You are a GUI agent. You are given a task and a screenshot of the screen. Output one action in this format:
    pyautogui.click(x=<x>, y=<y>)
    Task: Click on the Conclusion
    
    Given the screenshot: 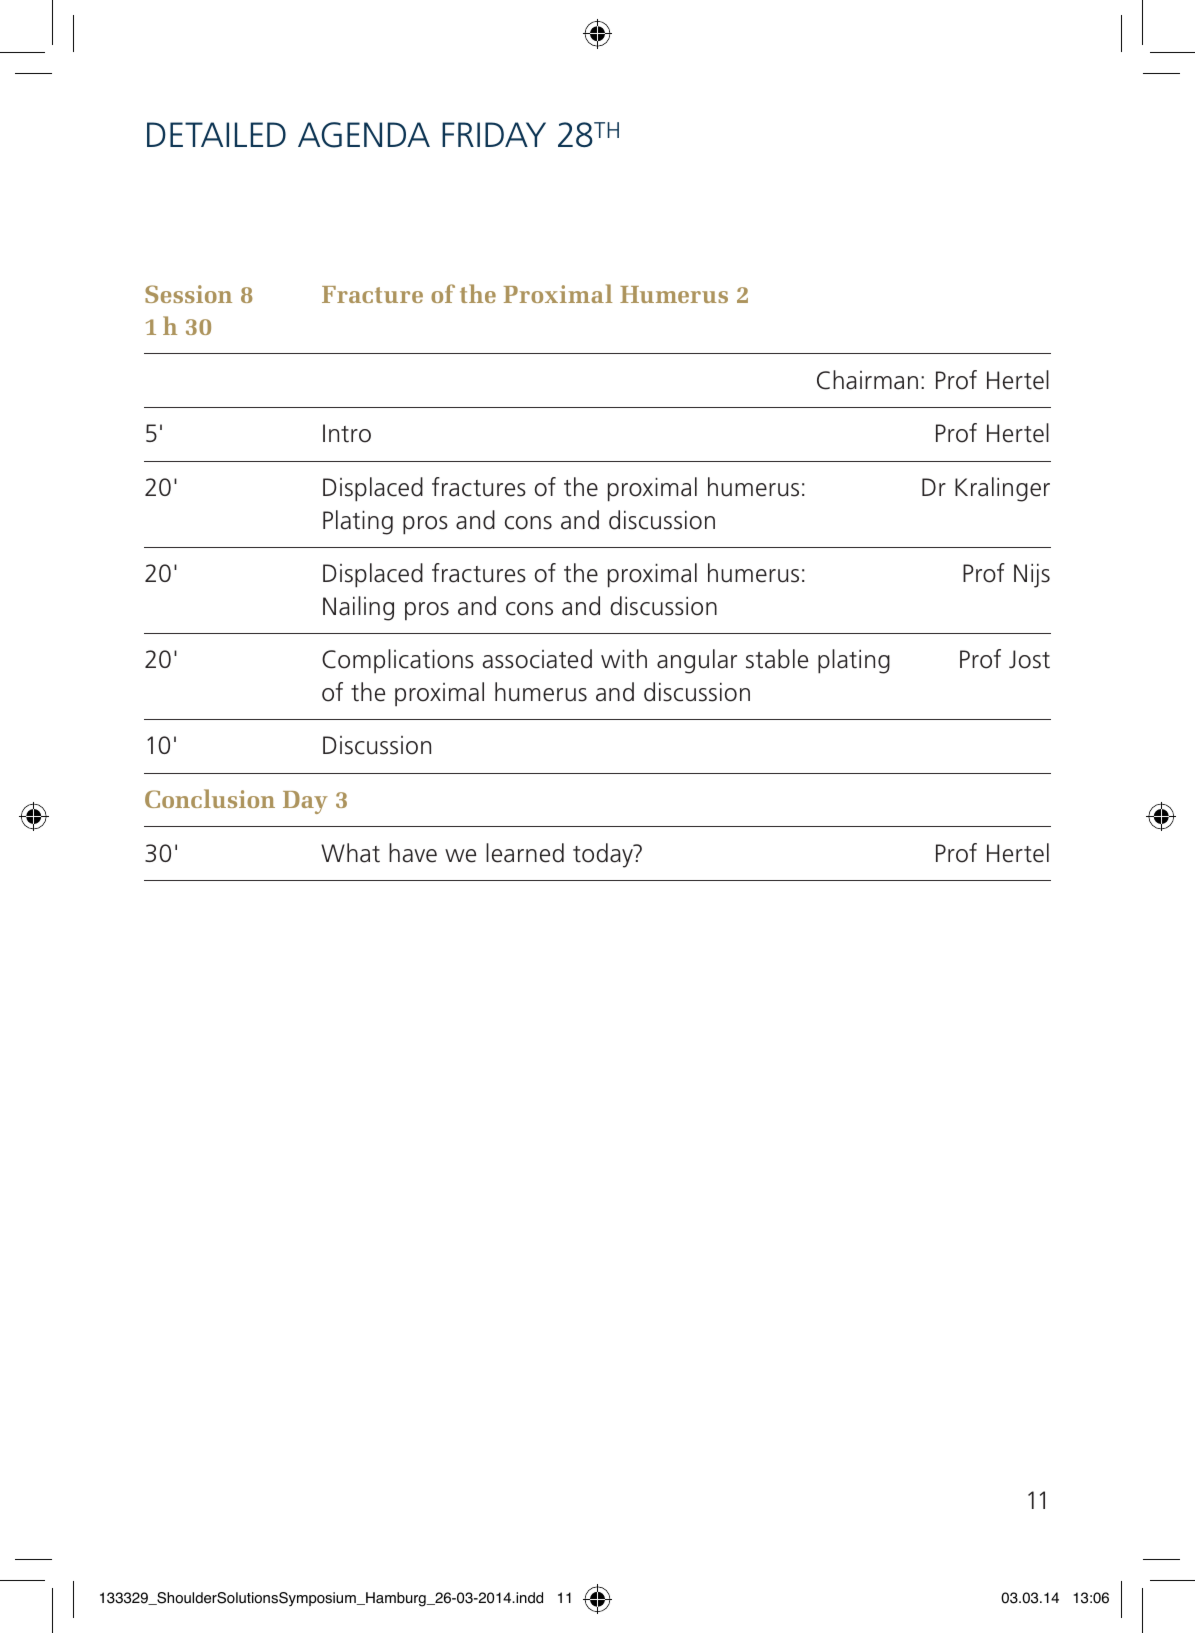 What is the action you would take?
    pyautogui.click(x=210, y=798)
